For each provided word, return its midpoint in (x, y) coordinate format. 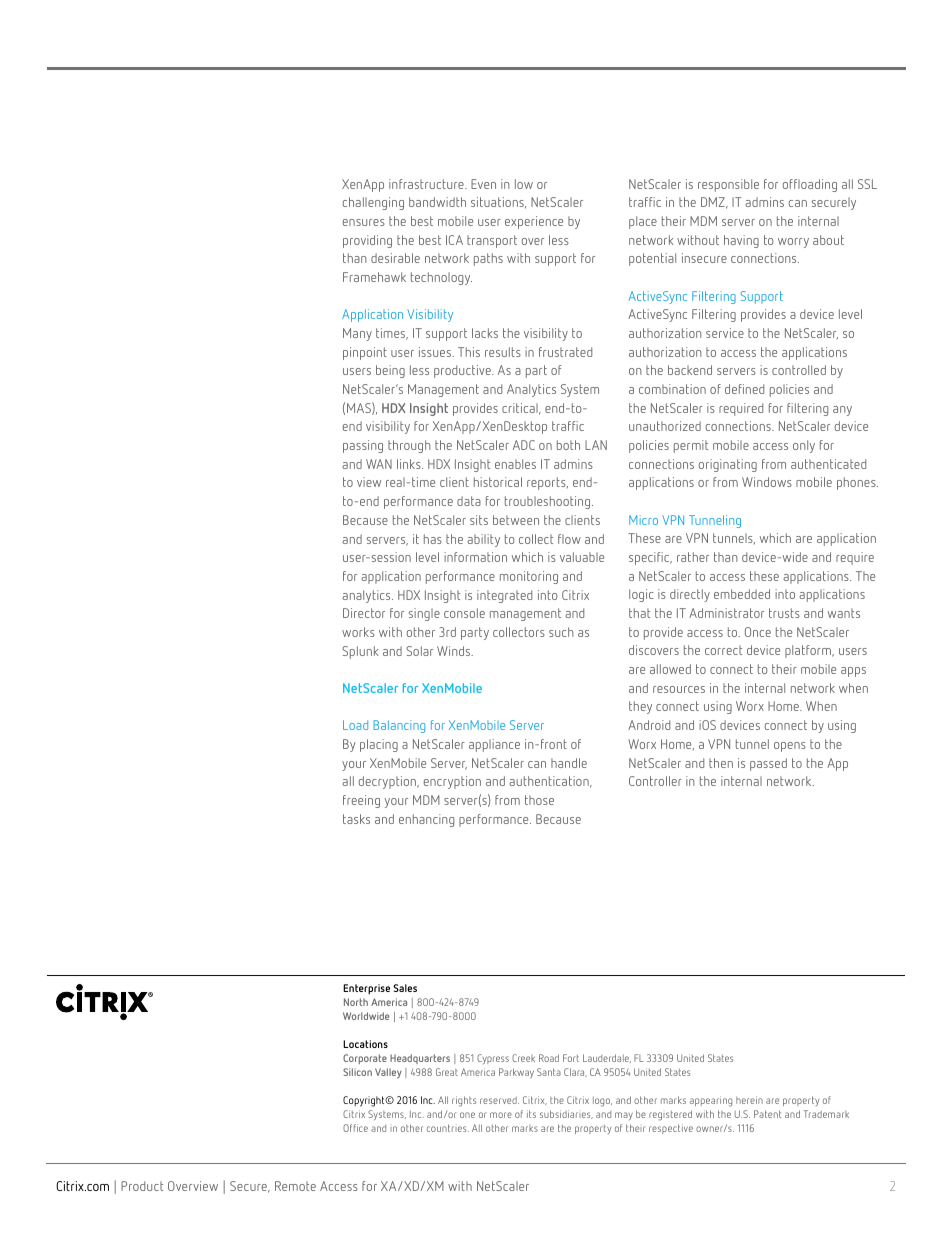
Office (355, 1128)
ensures (364, 222)
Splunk (360, 652)
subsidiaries (566, 1114)
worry (793, 243)
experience (534, 222)
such (561, 632)
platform (809, 651)
